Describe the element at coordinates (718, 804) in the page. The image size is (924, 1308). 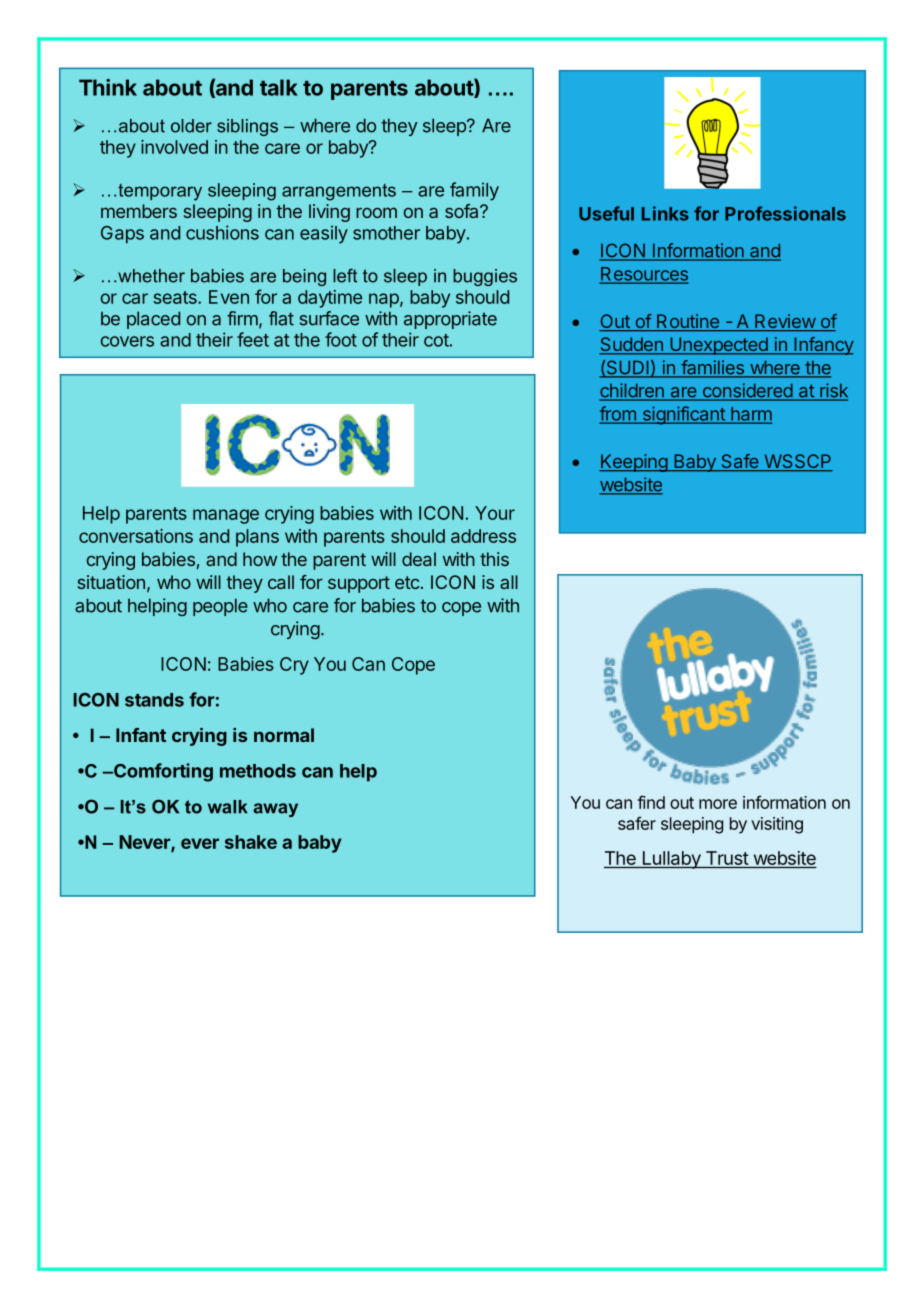
I see `more` at that location.
